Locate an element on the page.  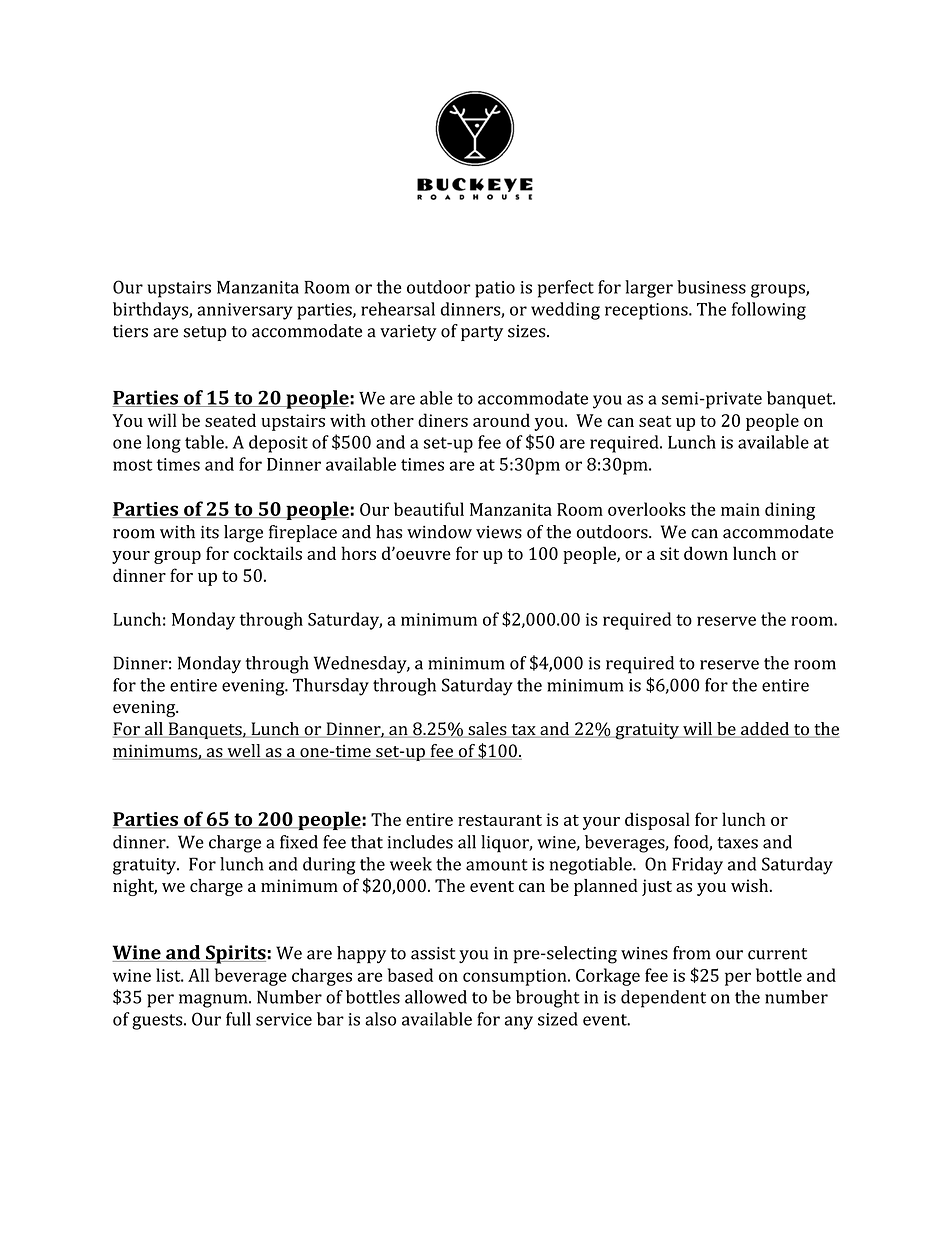
well is located at coordinates (244, 752).
